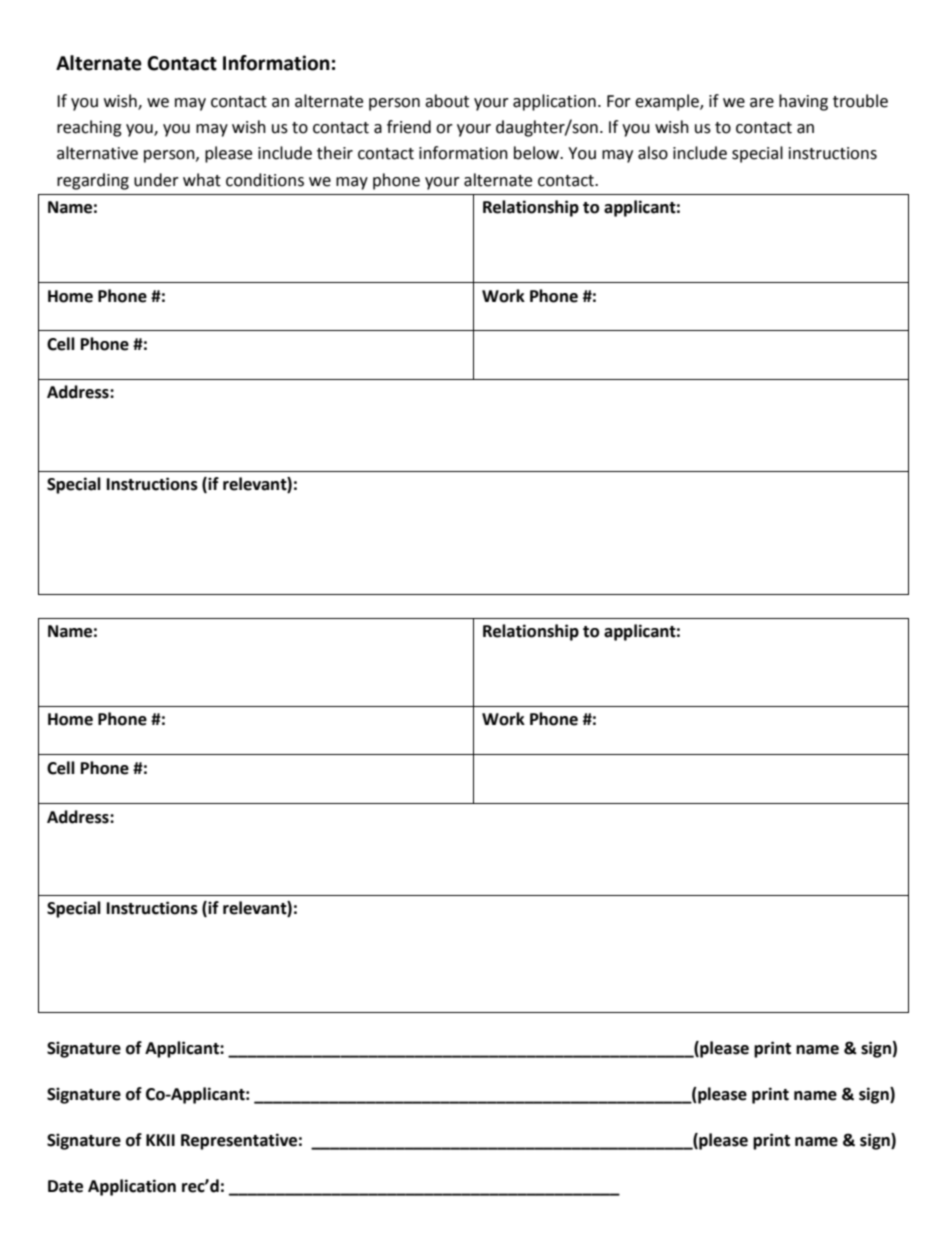  I want to click on their, so click(335, 153).
